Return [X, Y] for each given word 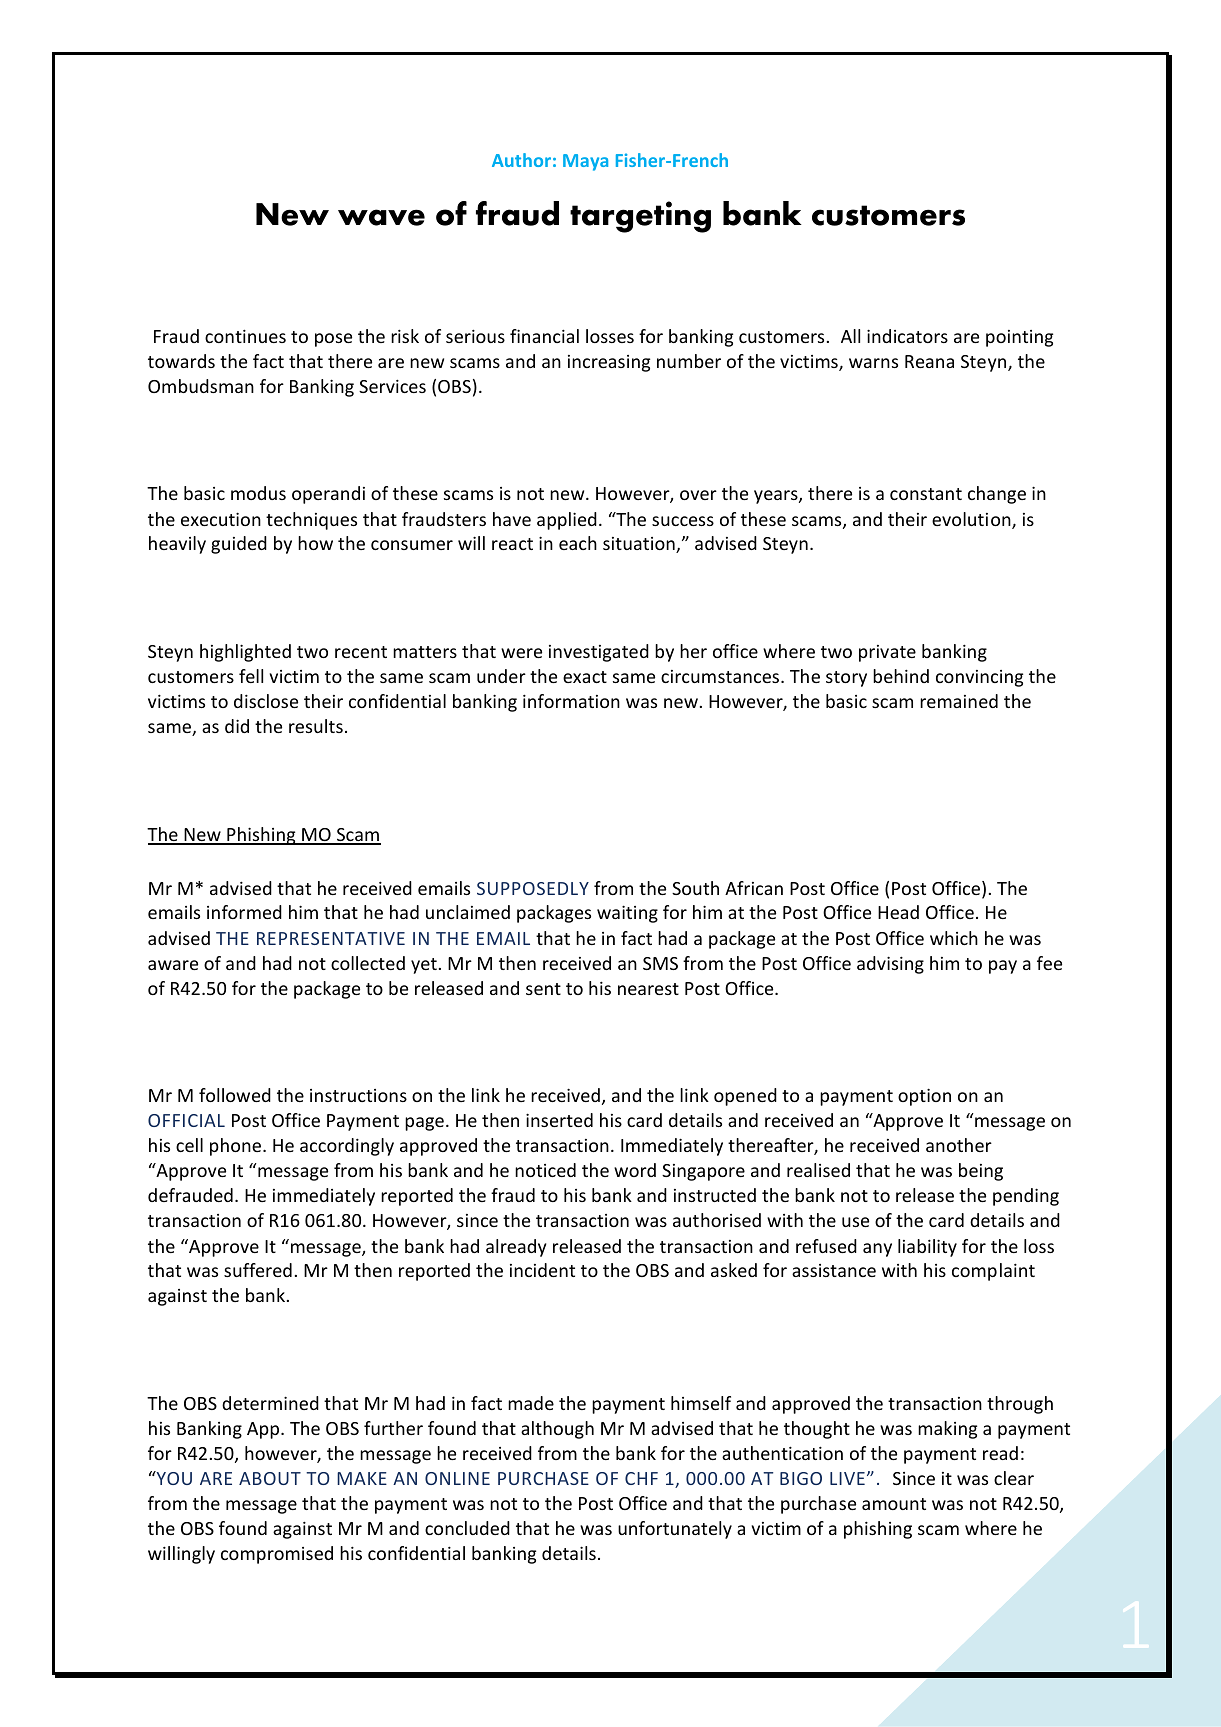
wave [381, 217]
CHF [641, 1478]
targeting [640, 217]
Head [898, 912]
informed [244, 912]
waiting [627, 914]
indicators [907, 336]
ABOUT [270, 1478]
